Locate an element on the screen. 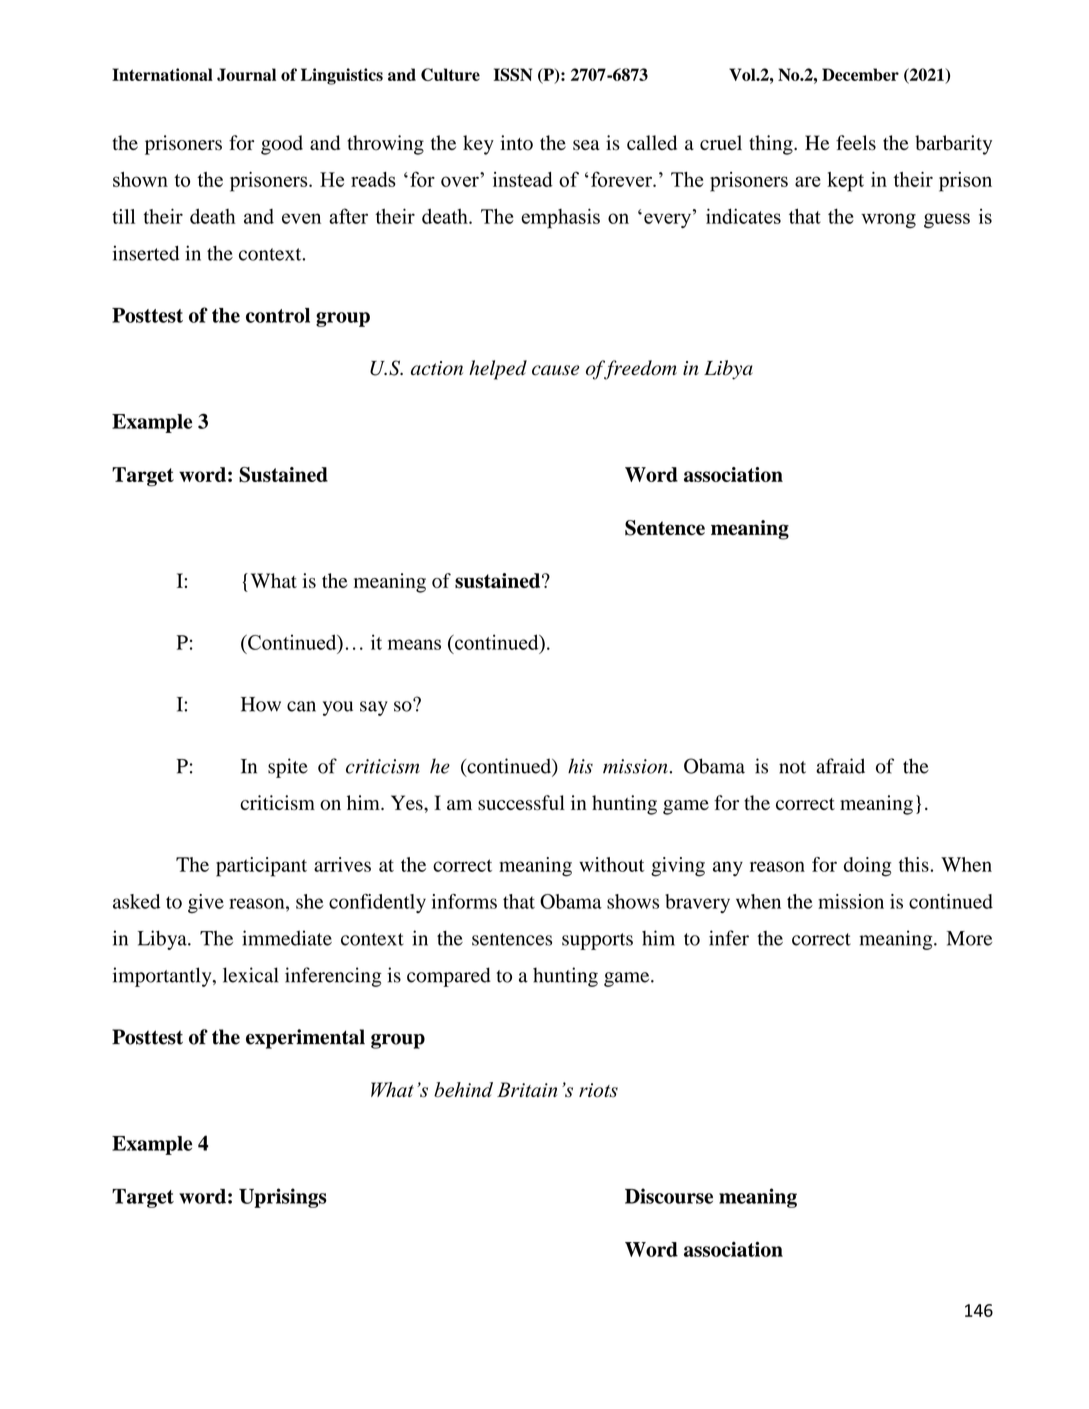  Journal is located at coordinates (246, 74).
